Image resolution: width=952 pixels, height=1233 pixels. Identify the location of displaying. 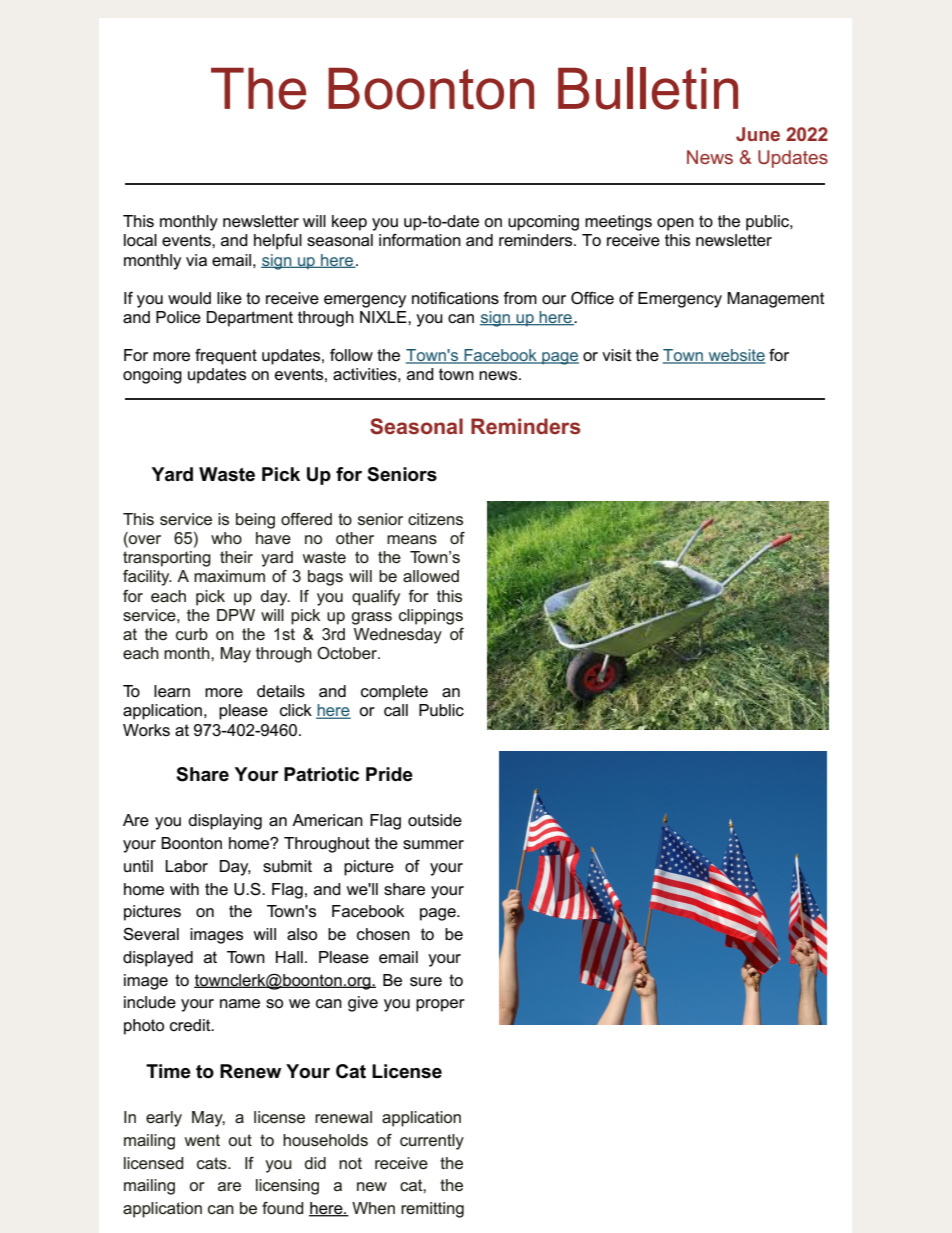
(225, 822).
